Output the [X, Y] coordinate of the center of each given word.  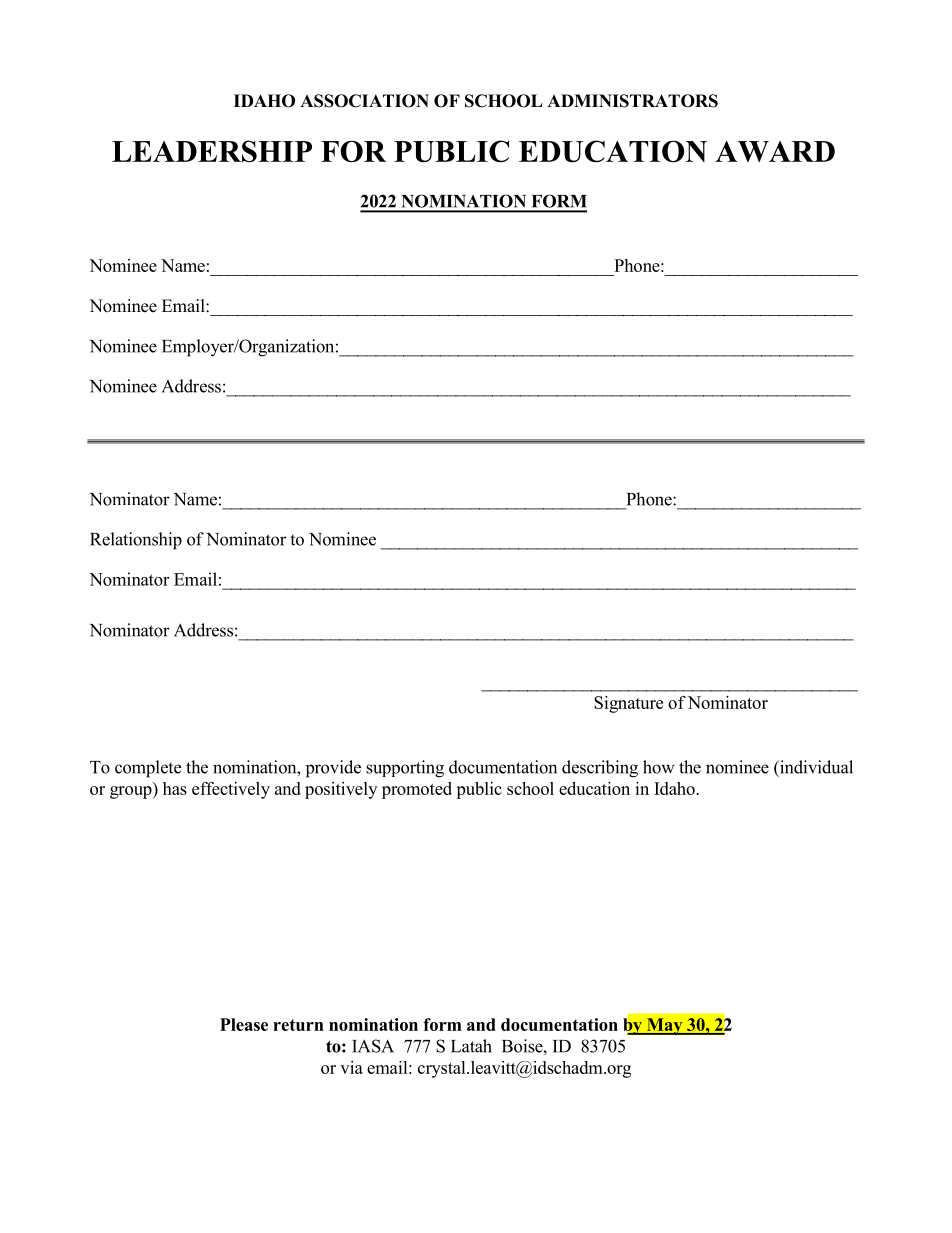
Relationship [136, 541]
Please [244, 1024]
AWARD [775, 151]
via [351, 1067]
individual [815, 767]
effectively [231, 790]
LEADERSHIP [212, 151]
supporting [405, 769]
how [659, 767]
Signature [628, 704]
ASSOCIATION [364, 101]
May [664, 1026]
